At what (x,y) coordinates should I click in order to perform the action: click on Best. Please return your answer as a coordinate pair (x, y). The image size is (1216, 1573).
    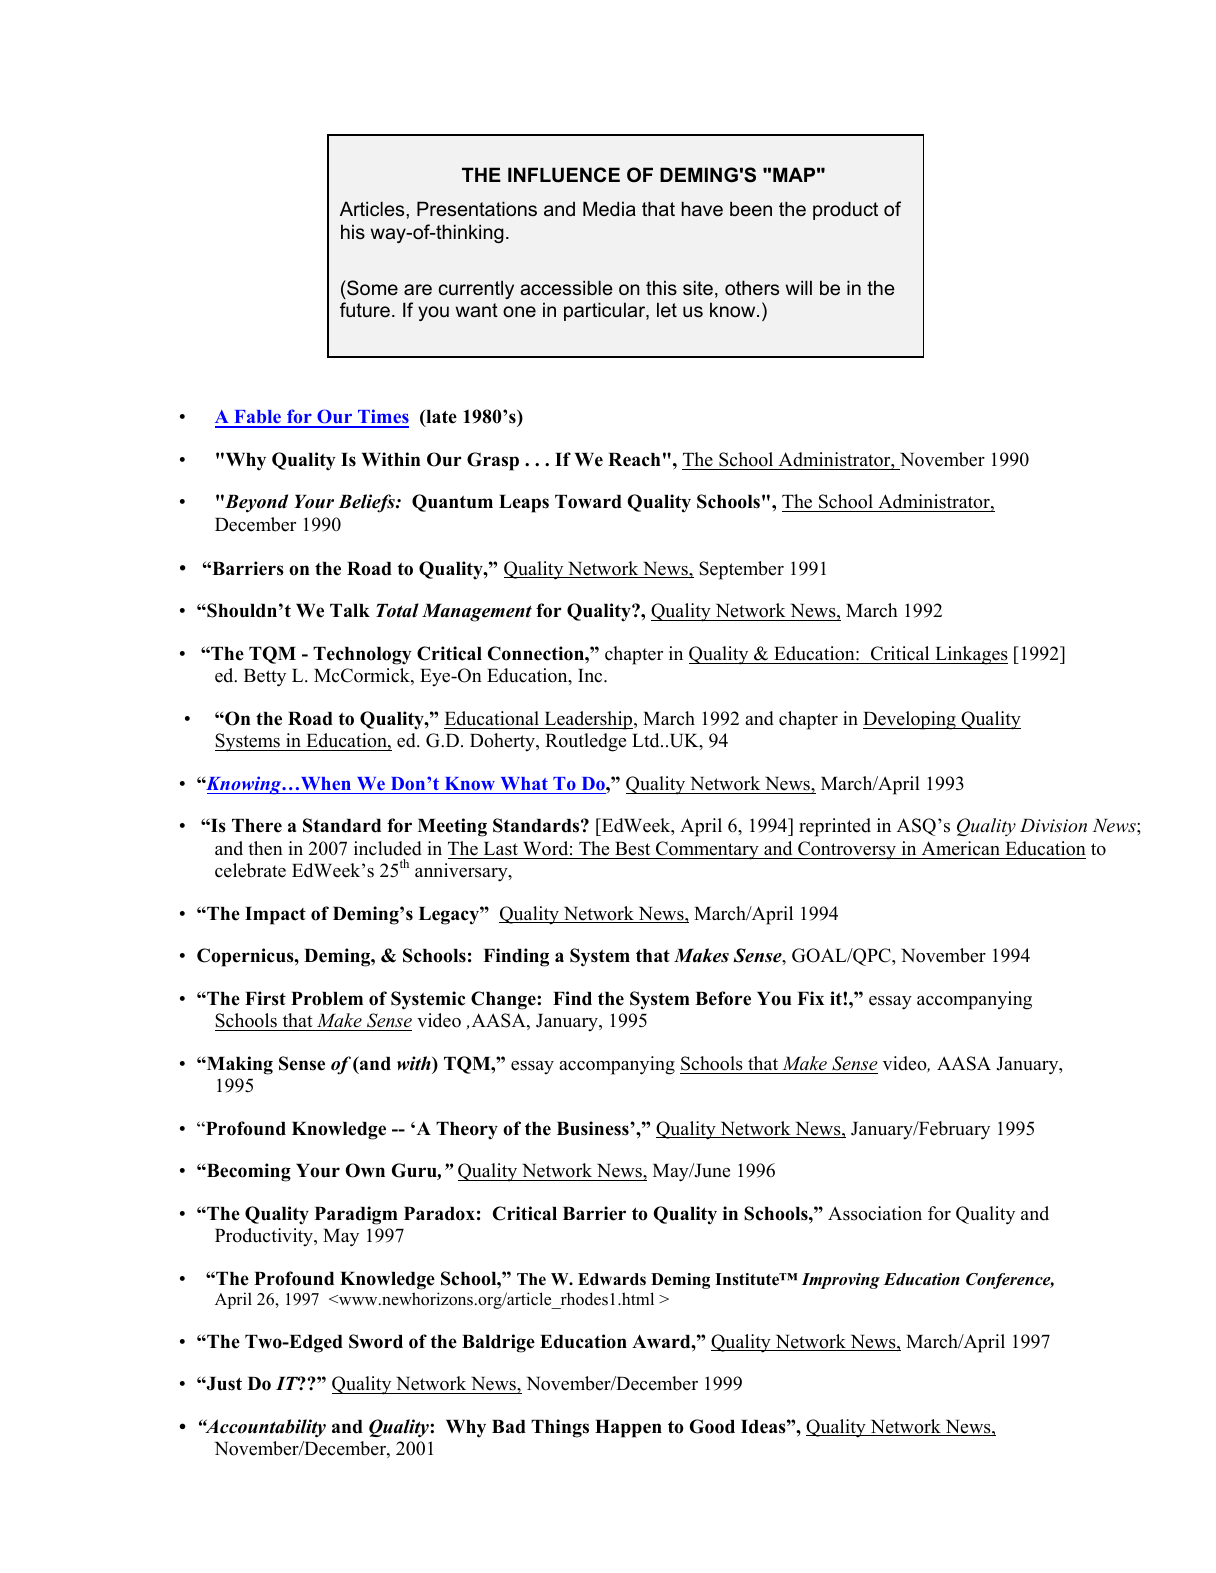
    Looking at the image, I should click on (632, 849).
